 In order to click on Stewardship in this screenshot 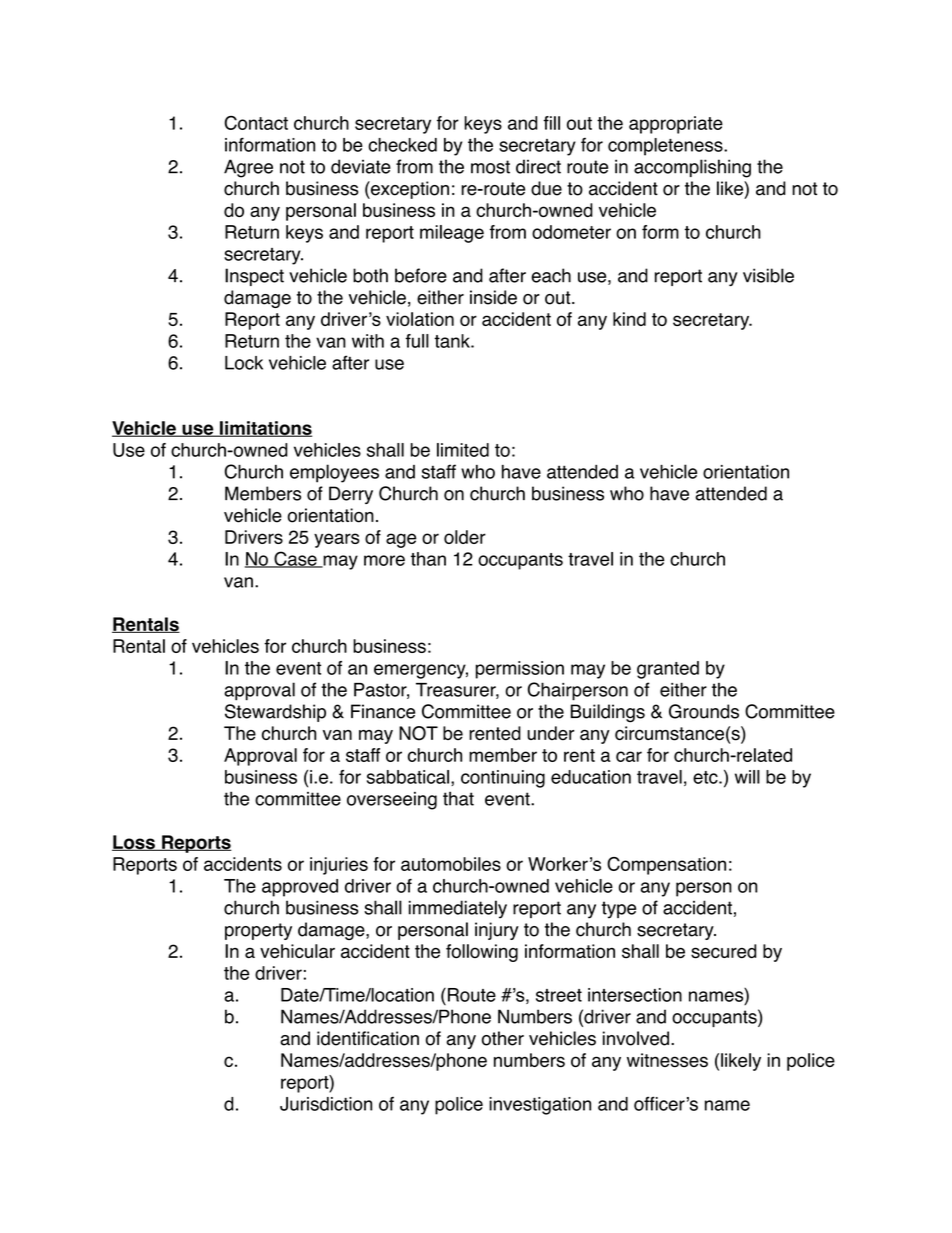, I will do `click(275, 713)`.
